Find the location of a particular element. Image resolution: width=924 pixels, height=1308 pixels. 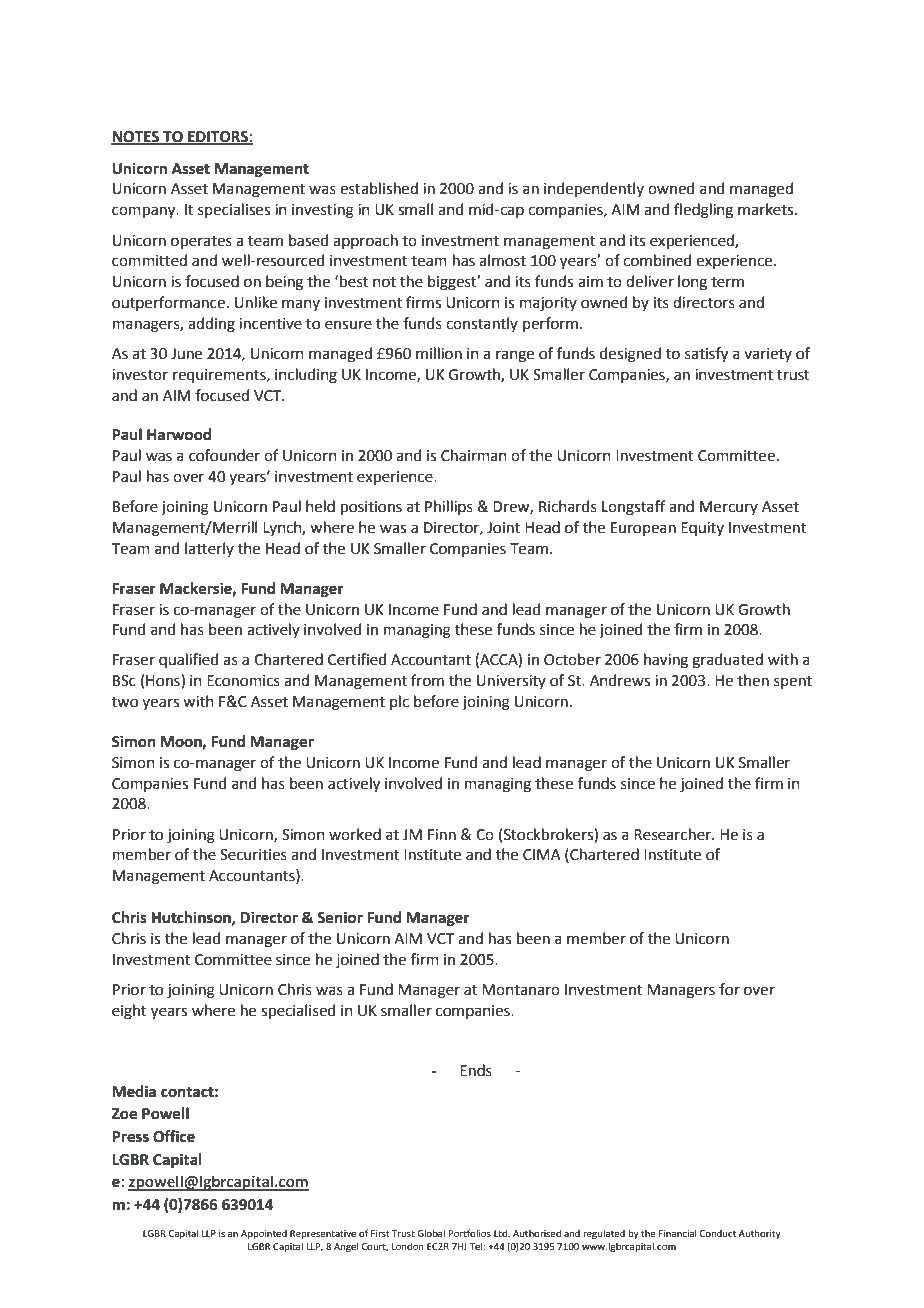

Portfolios is located at coordinates (469, 1233).
